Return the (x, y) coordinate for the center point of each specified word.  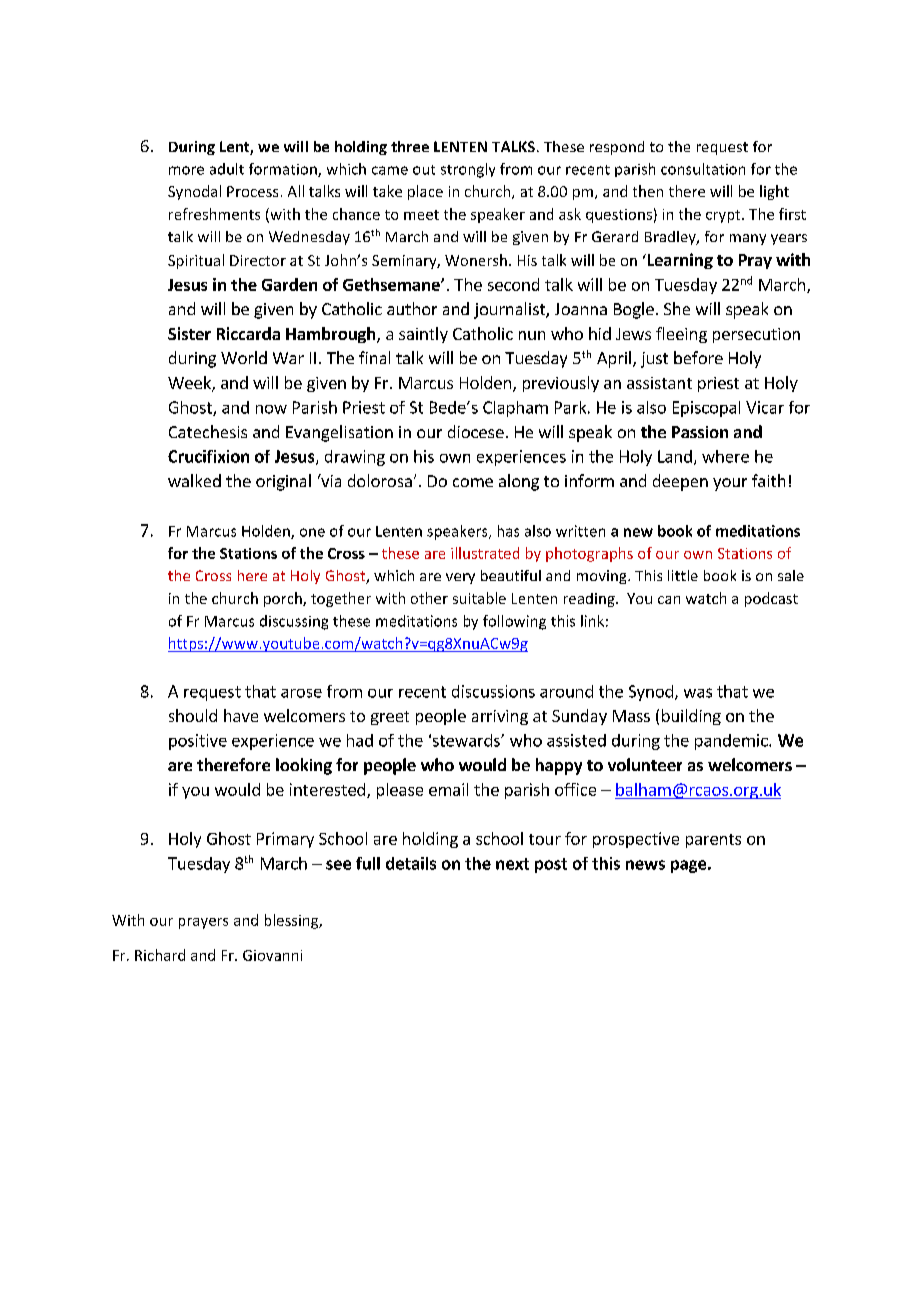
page (688, 866)
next (512, 864)
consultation (703, 169)
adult (227, 169)
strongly (468, 170)
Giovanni (272, 955)
